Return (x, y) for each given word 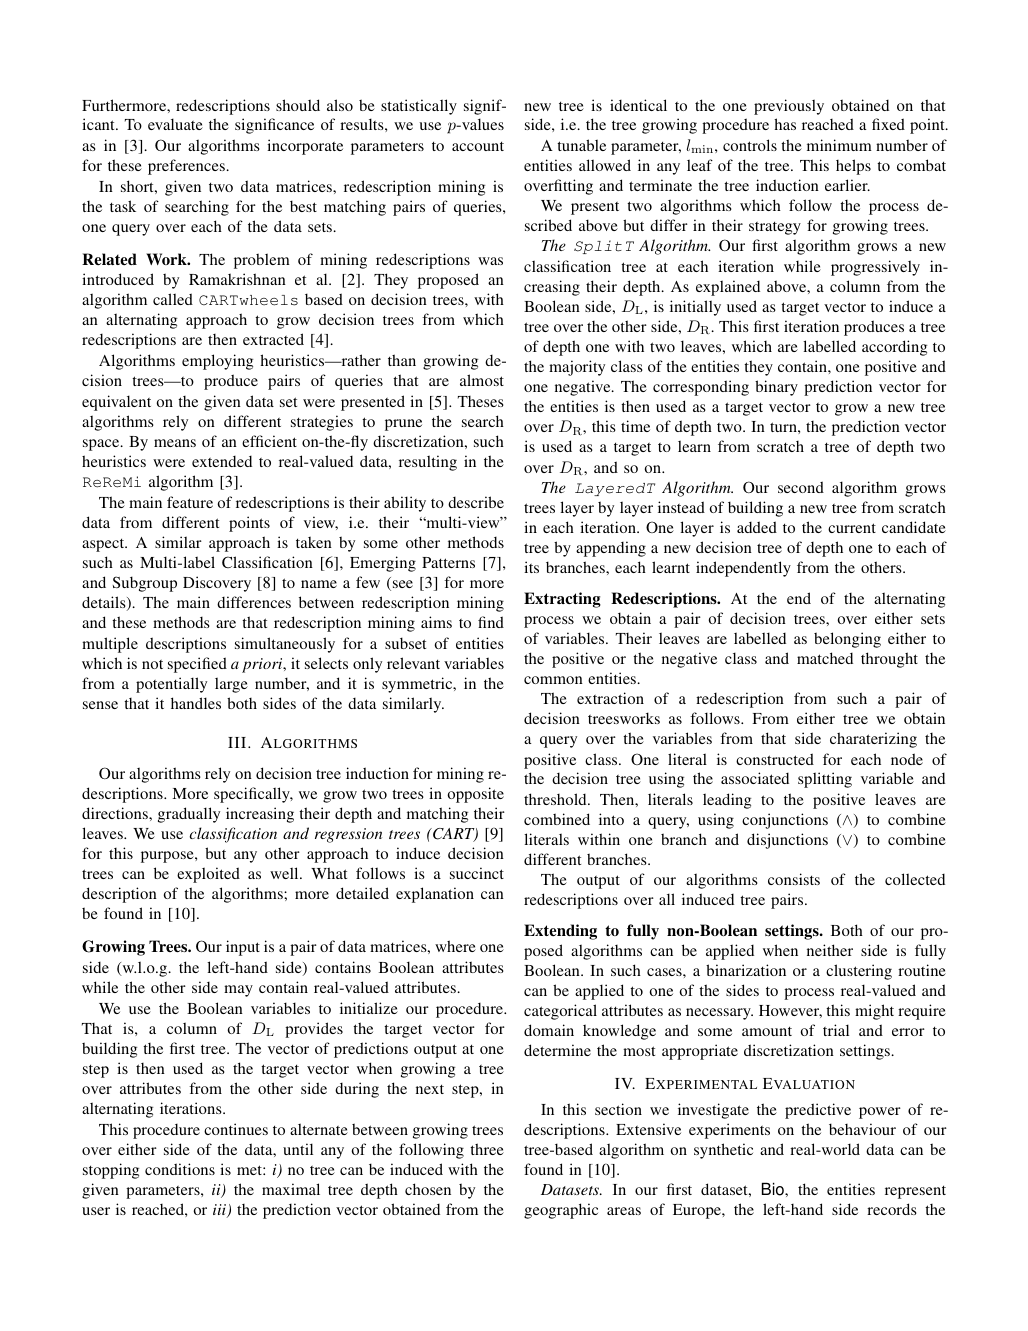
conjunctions (785, 821)
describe (476, 502)
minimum (839, 145)
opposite (475, 795)
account (478, 146)
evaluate (175, 124)
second (801, 487)
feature (190, 502)
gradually (189, 815)
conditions (180, 1169)
